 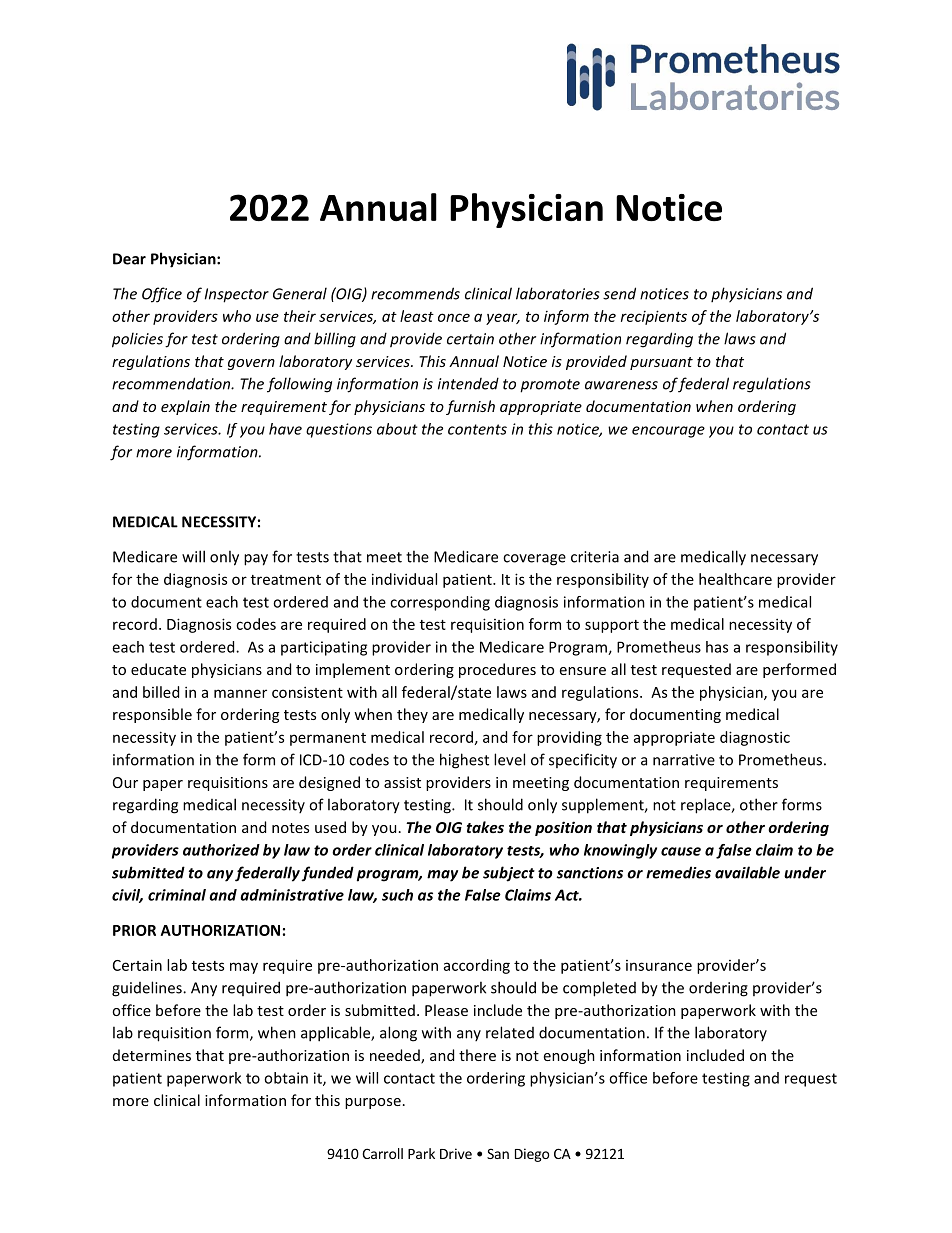 What do you see at coordinates (654, 317) in the image?
I see `recipients` at bounding box center [654, 317].
